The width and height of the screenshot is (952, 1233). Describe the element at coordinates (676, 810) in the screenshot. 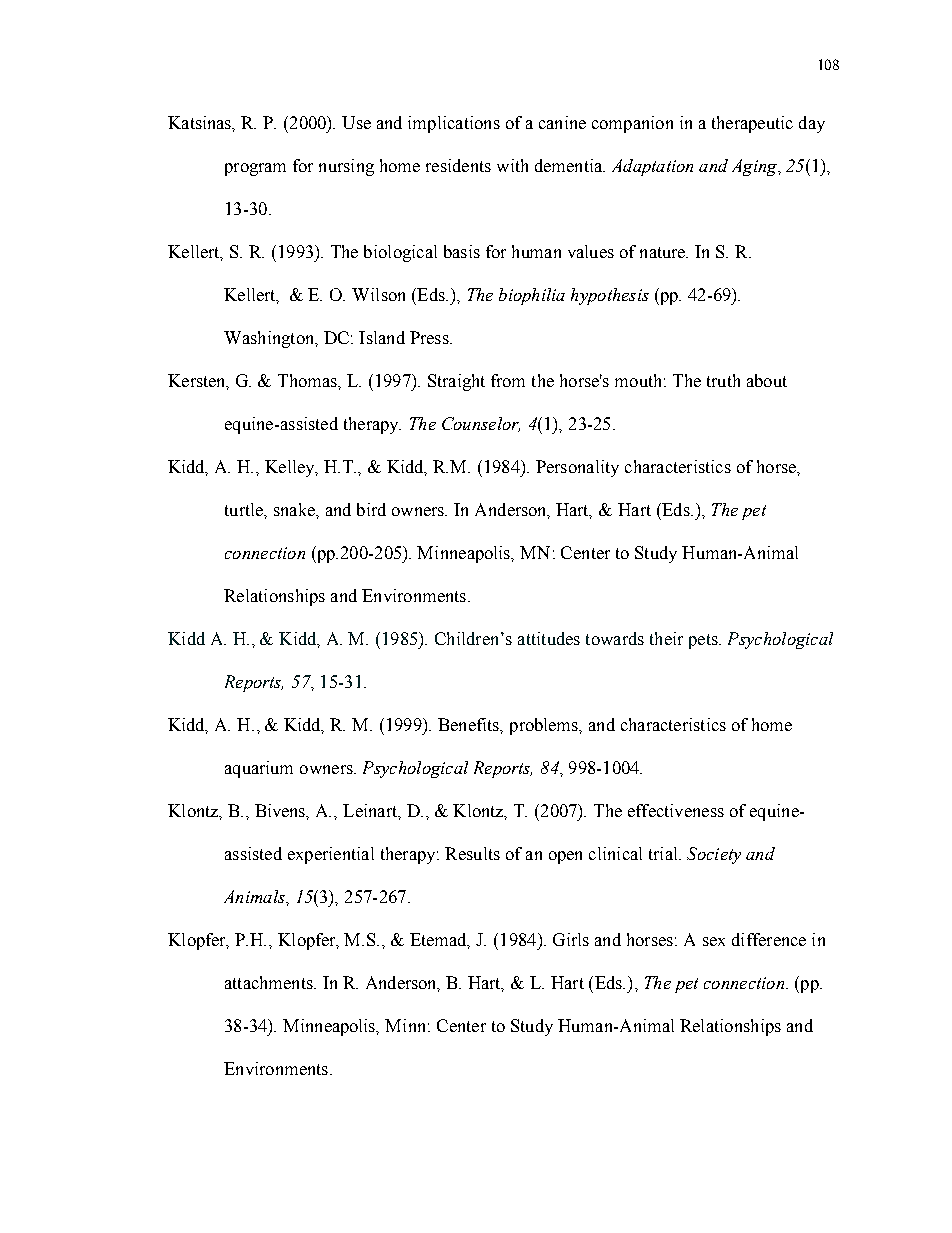

I see `effectiveness` at that location.
